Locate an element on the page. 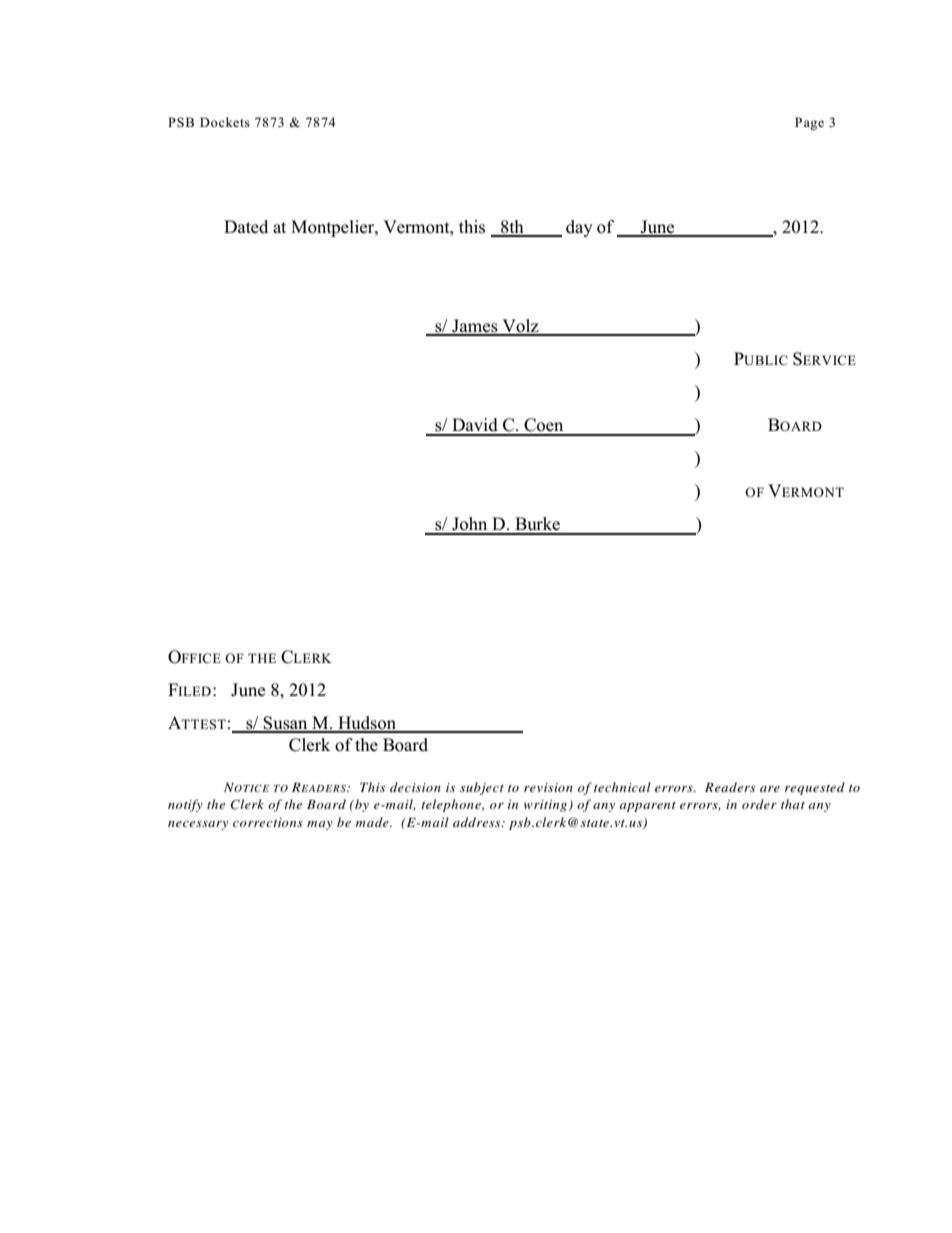 The width and height of the document is (952, 1233). requested is located at coordinates (815, 788).
